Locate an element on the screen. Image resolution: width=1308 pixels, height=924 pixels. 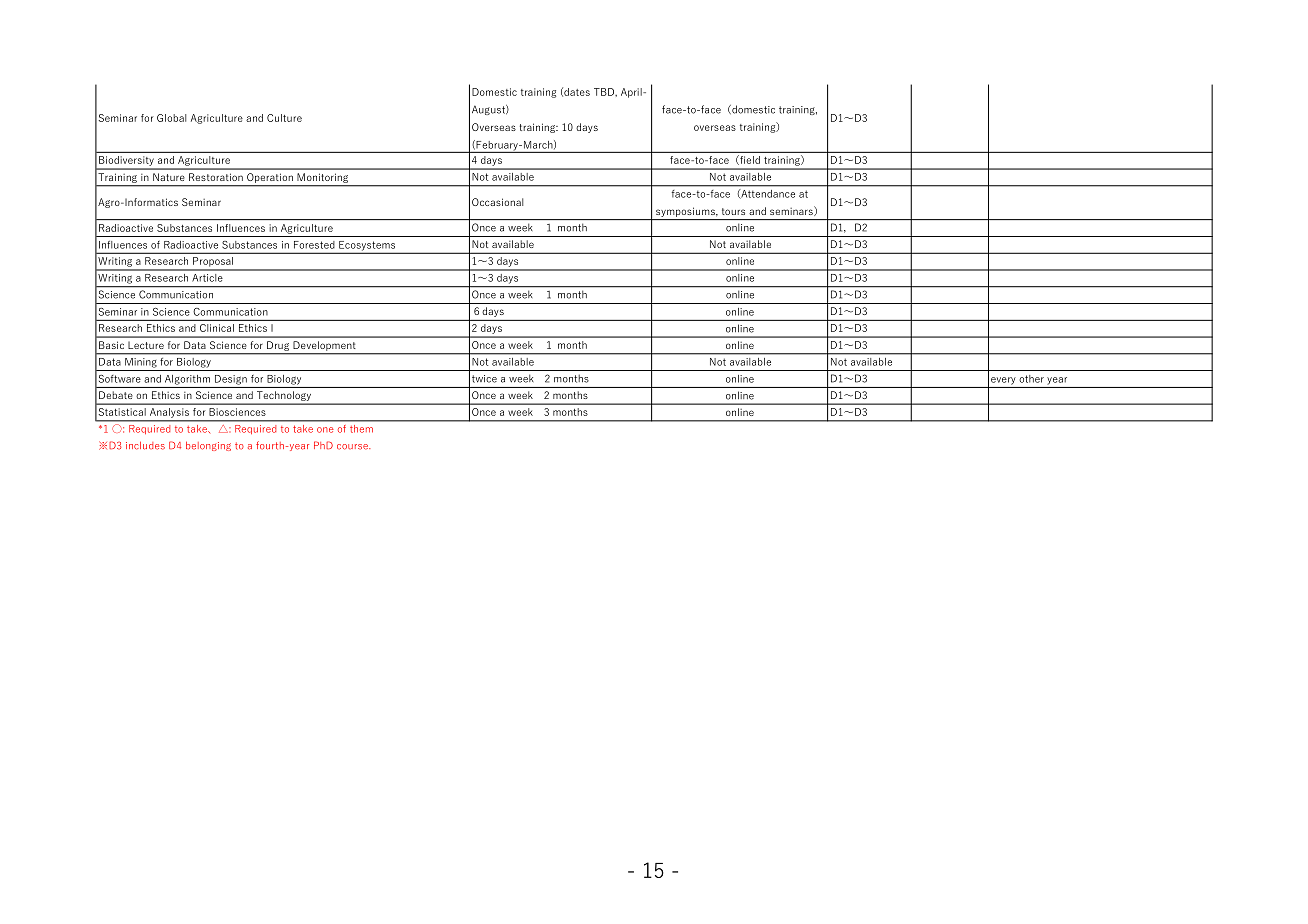
every is located at coordinates (1003, 381).
